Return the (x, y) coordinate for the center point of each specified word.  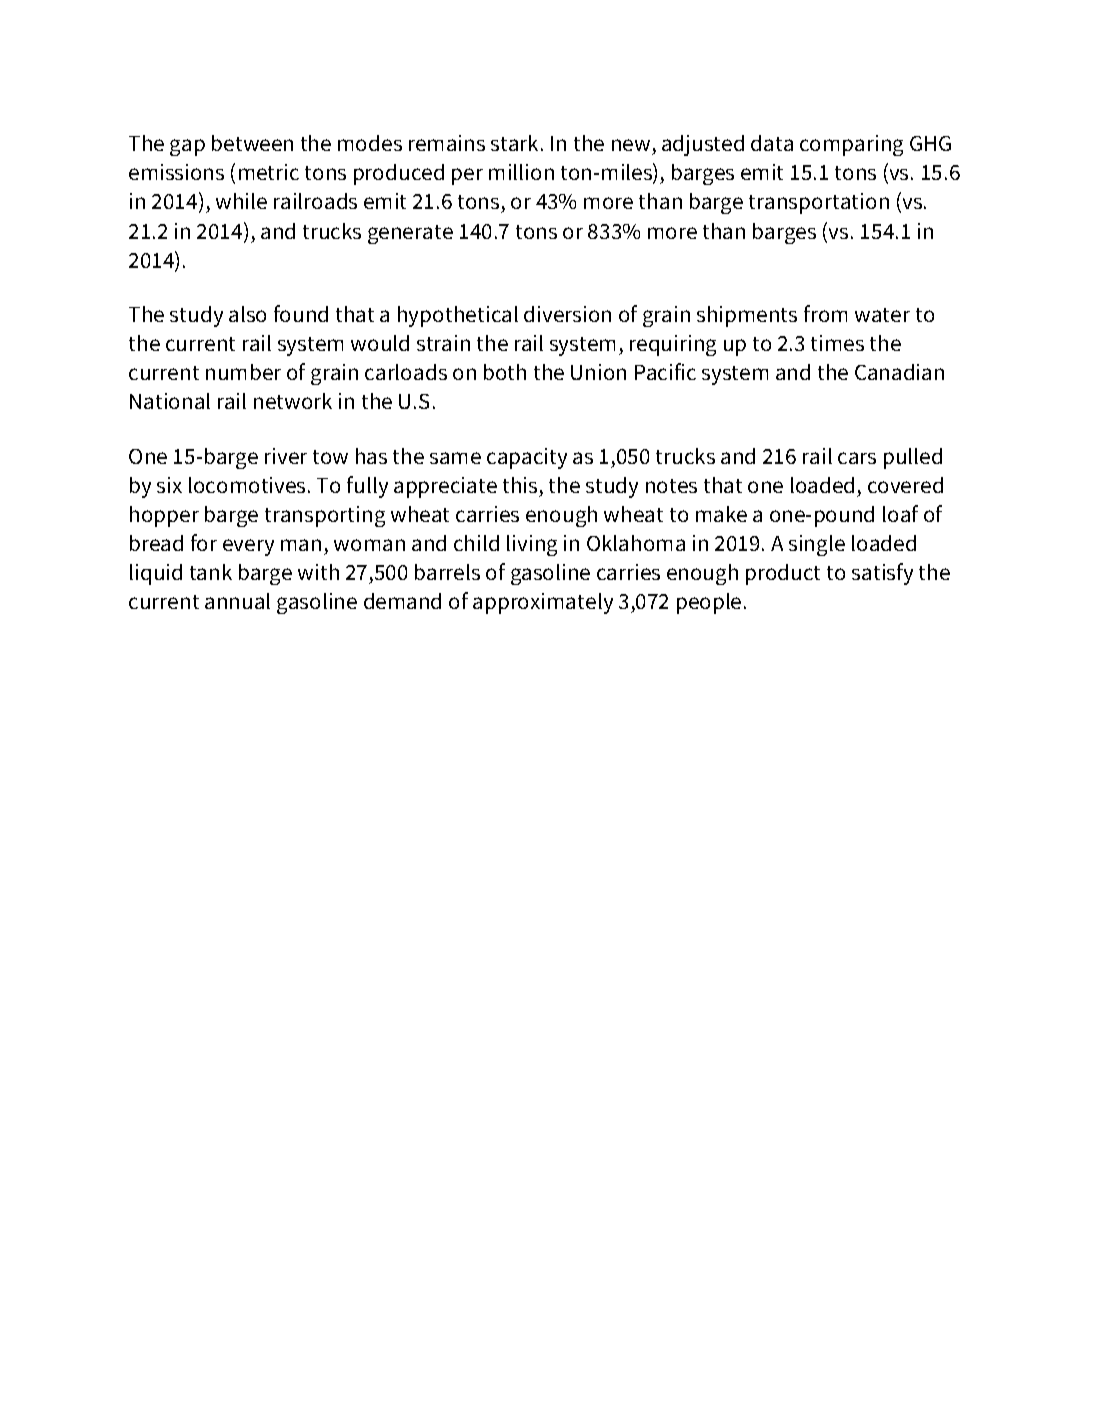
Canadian (899, 372)
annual (237, 601)
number (243, 372)
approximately (543, 603)
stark (516, 143)
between (252, 143)
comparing (851, 145)
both (505, 372)
